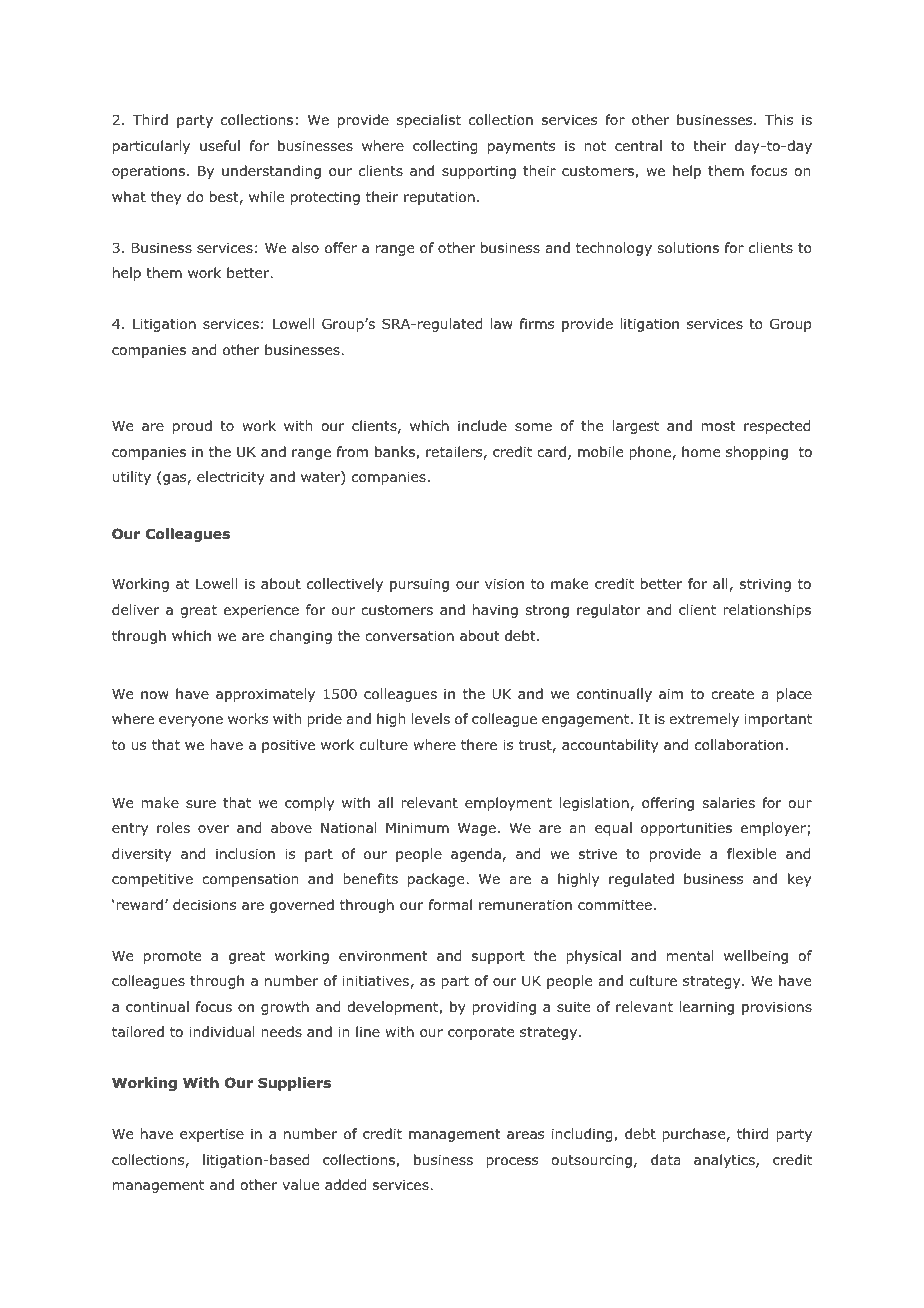  Describe the element at coordinates (690, 955) in the page. I see `mental` at that location.
